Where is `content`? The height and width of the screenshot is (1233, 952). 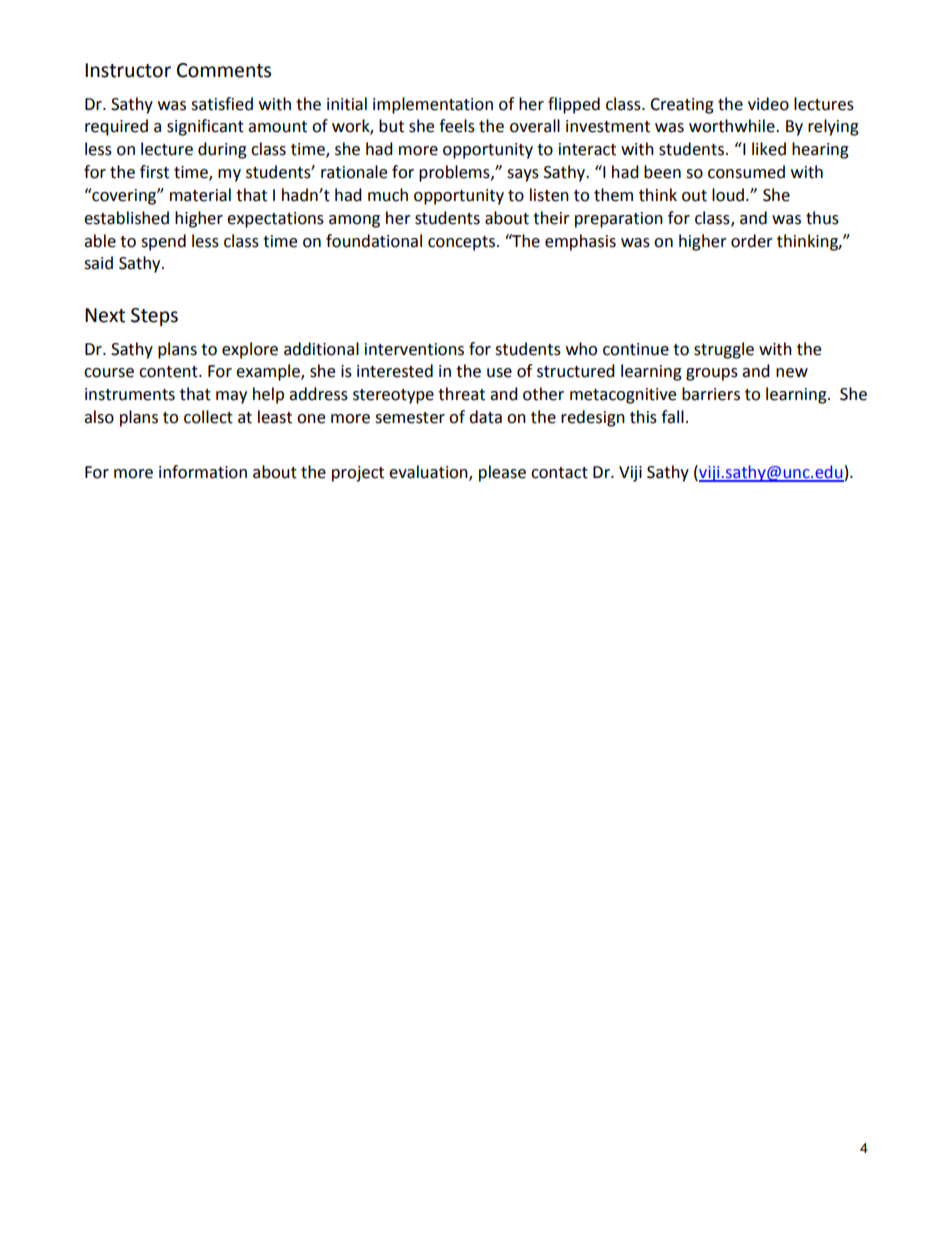 content is located at coordinates (169, 372).
